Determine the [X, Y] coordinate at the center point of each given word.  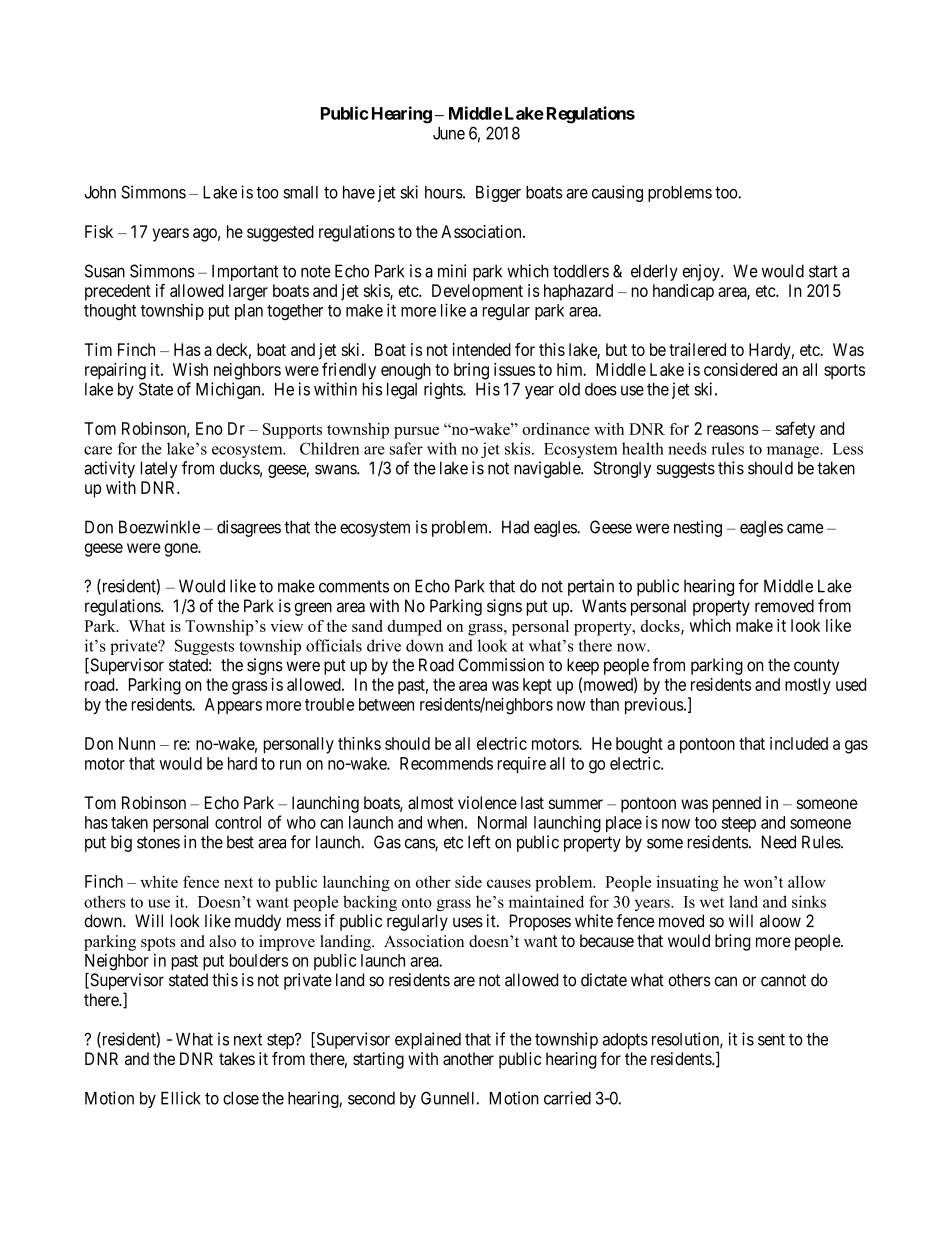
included [799, 743]
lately [159, 469]
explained [428, 1040]
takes [237, 1058]
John [100, 192]
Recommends [446, 763]
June [449, 133]
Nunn [137, 743]
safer [406, 448]
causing [617, 193]
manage [794, 452]
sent [771, 1039]
